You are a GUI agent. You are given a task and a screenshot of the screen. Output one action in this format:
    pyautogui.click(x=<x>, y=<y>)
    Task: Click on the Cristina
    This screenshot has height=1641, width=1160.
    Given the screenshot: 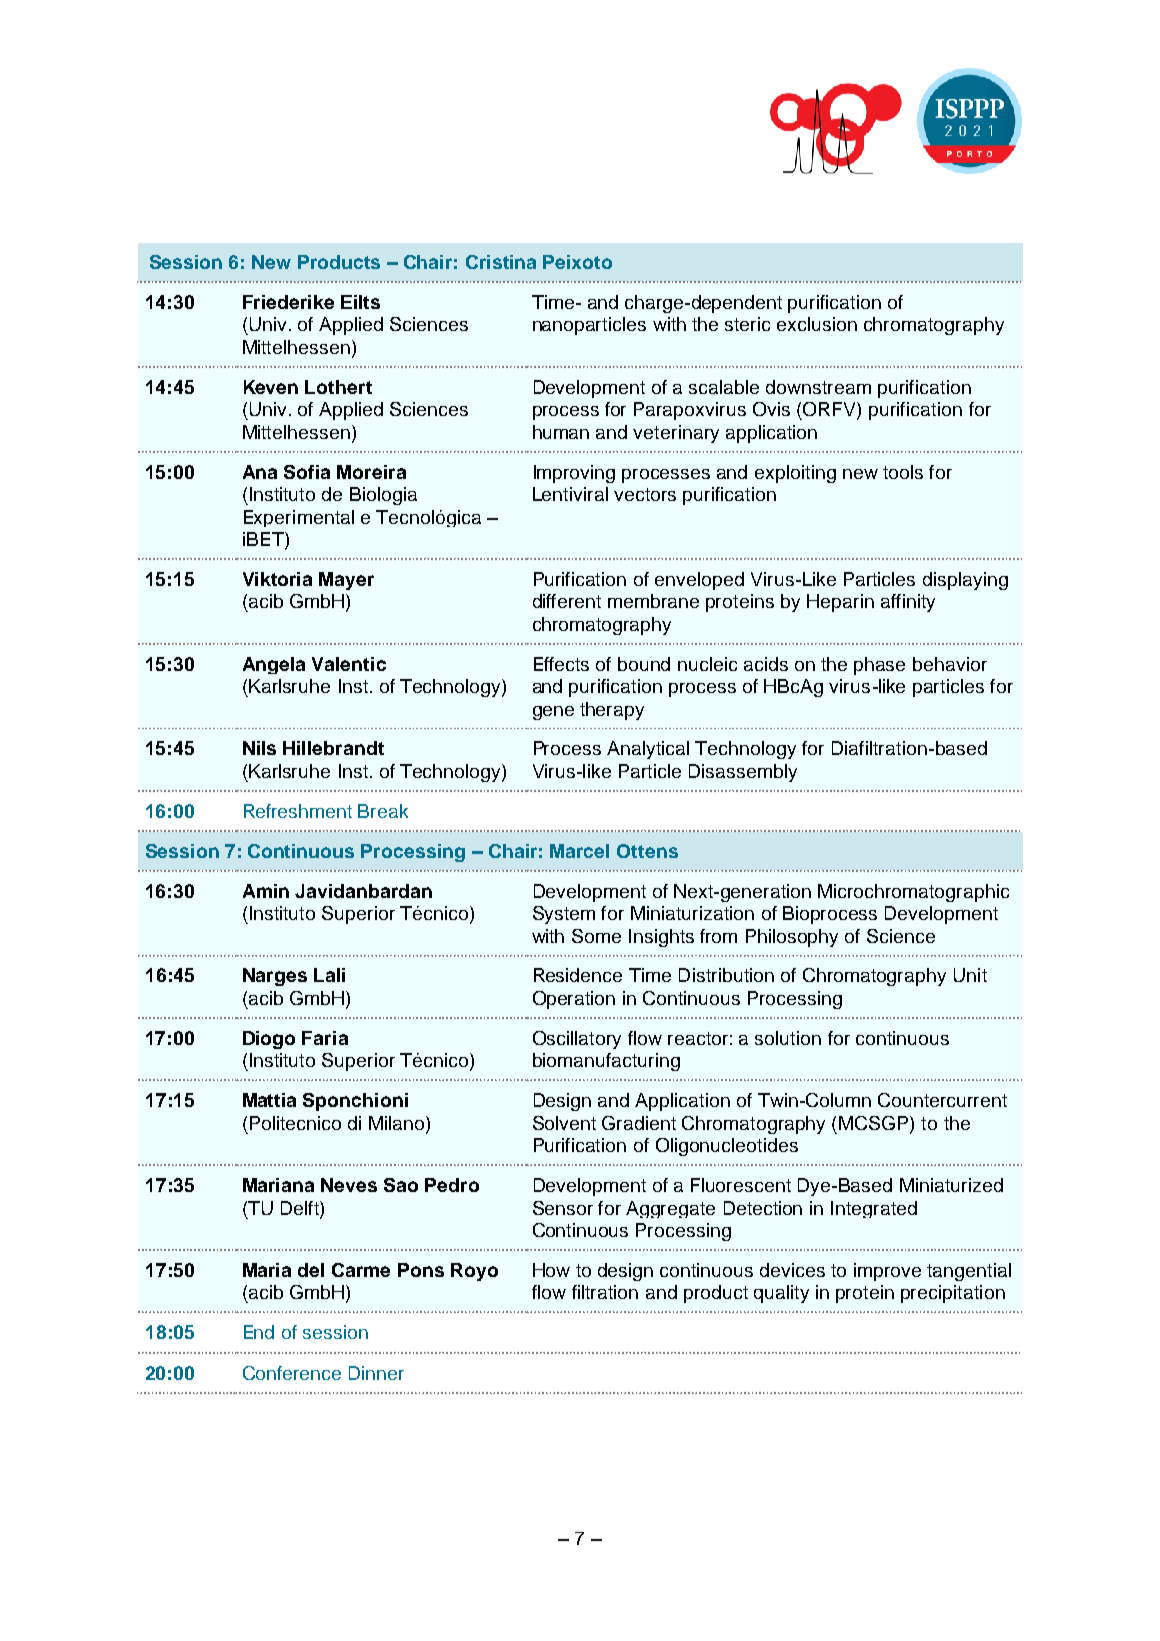 What is the action you would take?
    pyautogui.click(x=501, y=262)
